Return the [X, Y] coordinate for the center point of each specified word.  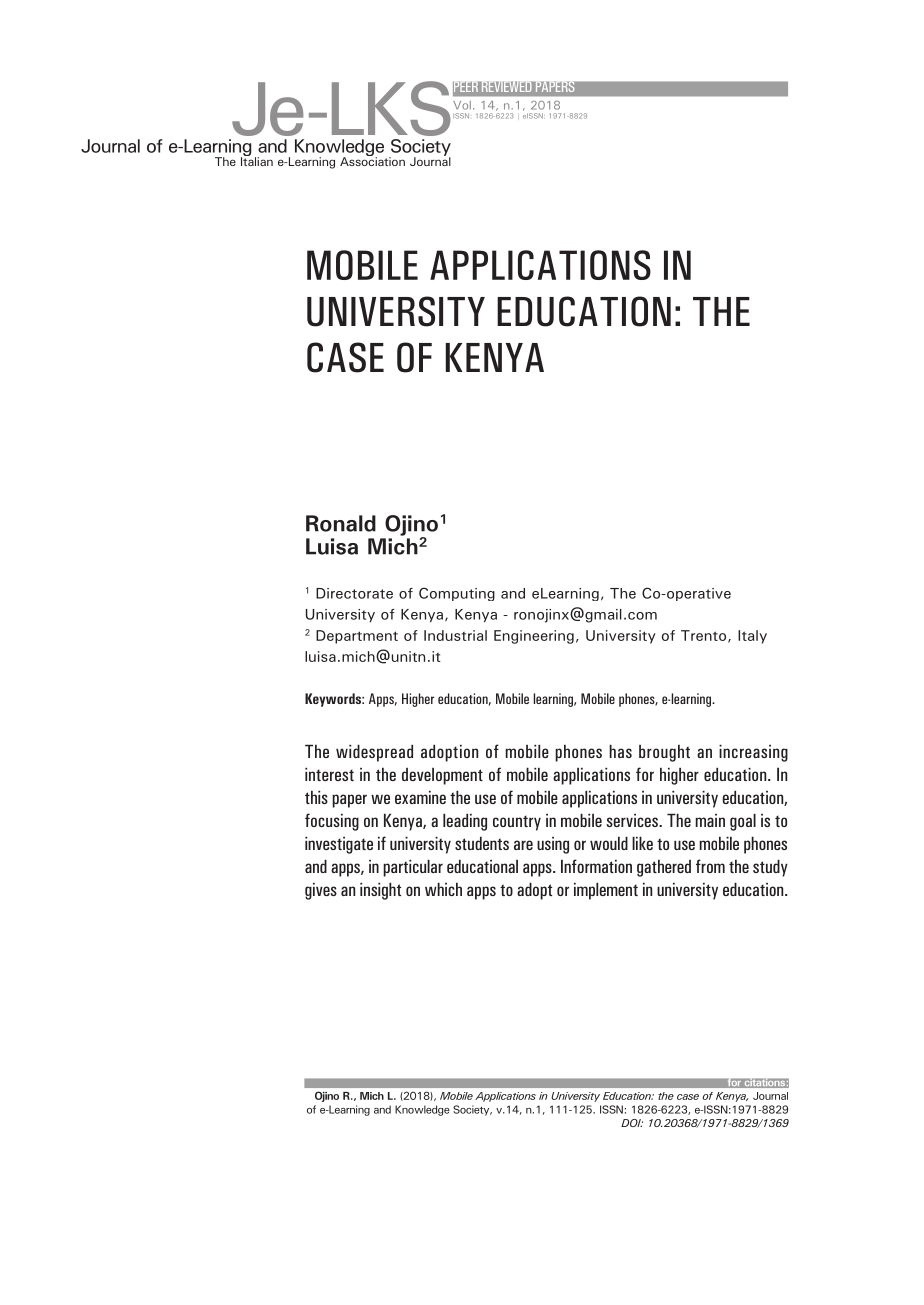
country [517, 823]
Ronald [341, 523]
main [710, 820]
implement [606, 891]
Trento [705, 636]
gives [321, 891]
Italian [257, 160]
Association [372, 160]
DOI [632, 1123]
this [316, 797]
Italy [752, 637]
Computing [457, 594]
